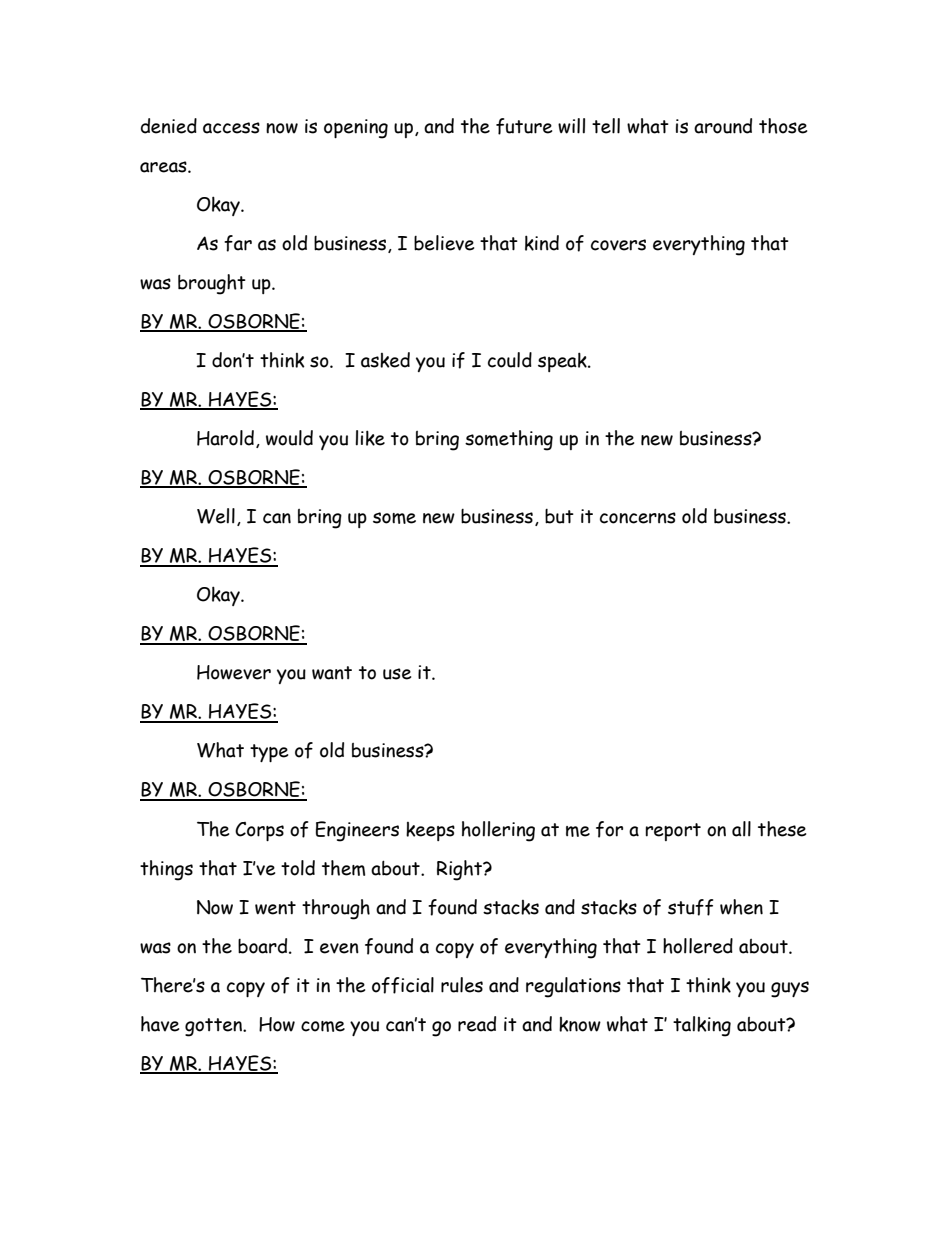 This screenshot has width=952, height=1233. What do you see at coordinates (397, 674) in the screenshot?
I see `use` at bounding box center [397, 674].
